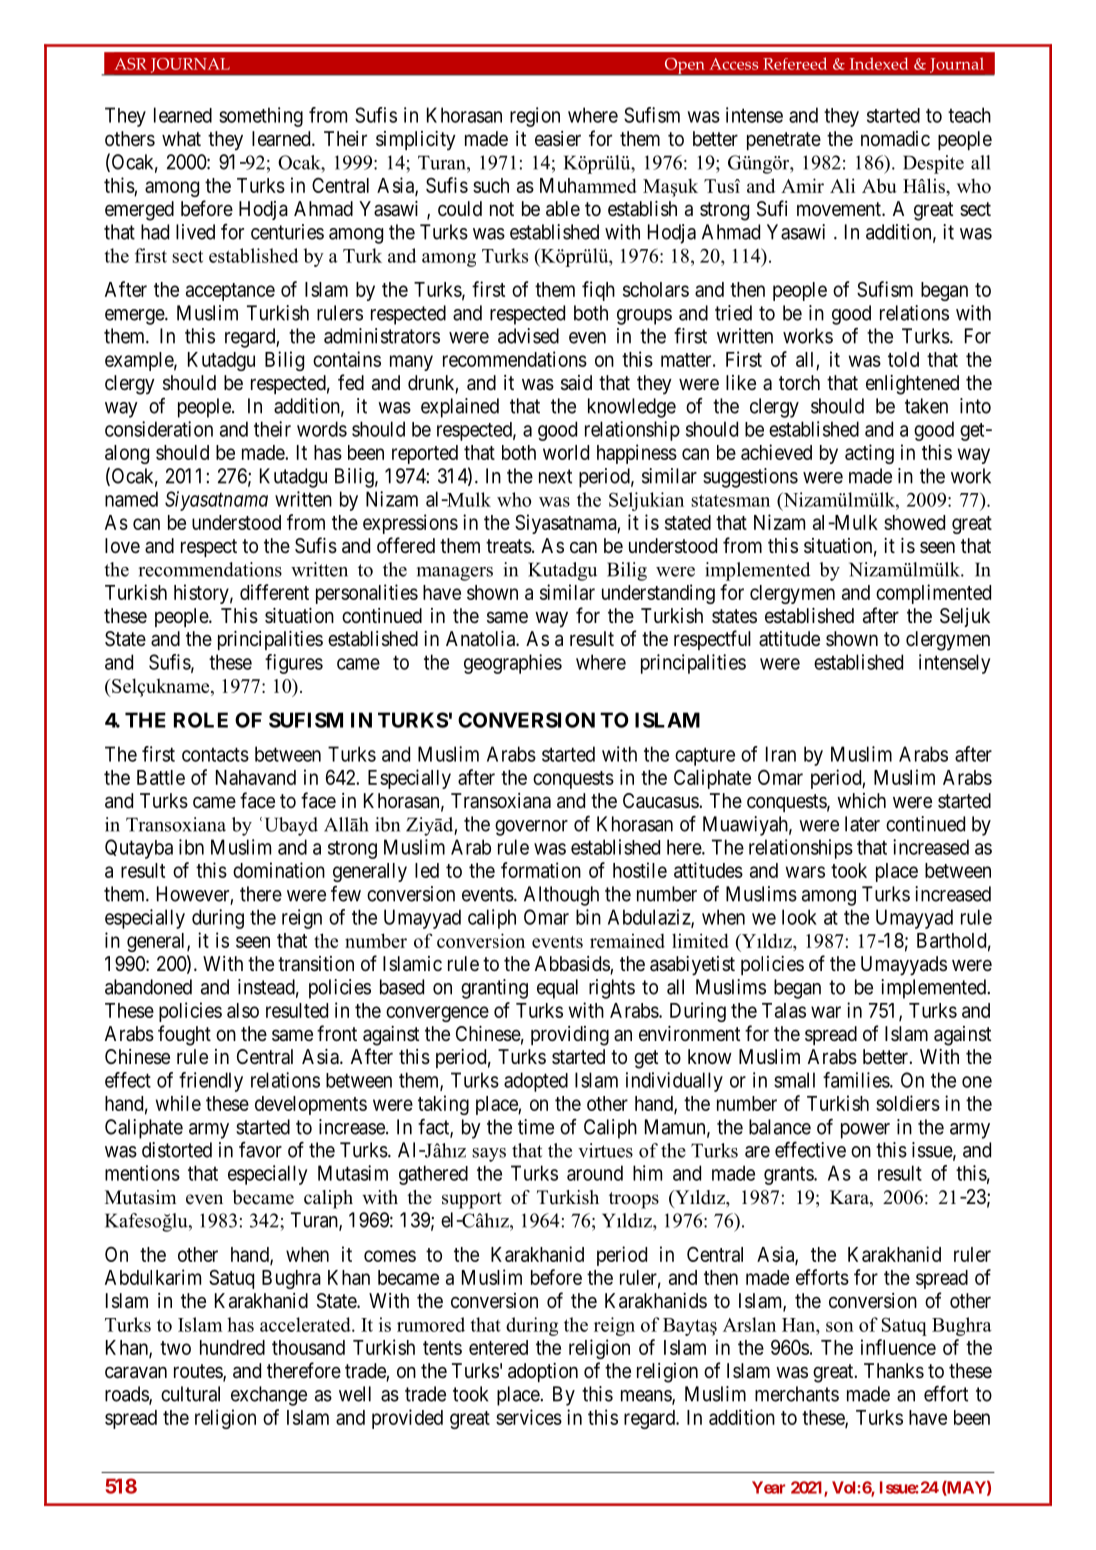 The image size is (1096, 1550). I want to click on region, so click(535, 117).
